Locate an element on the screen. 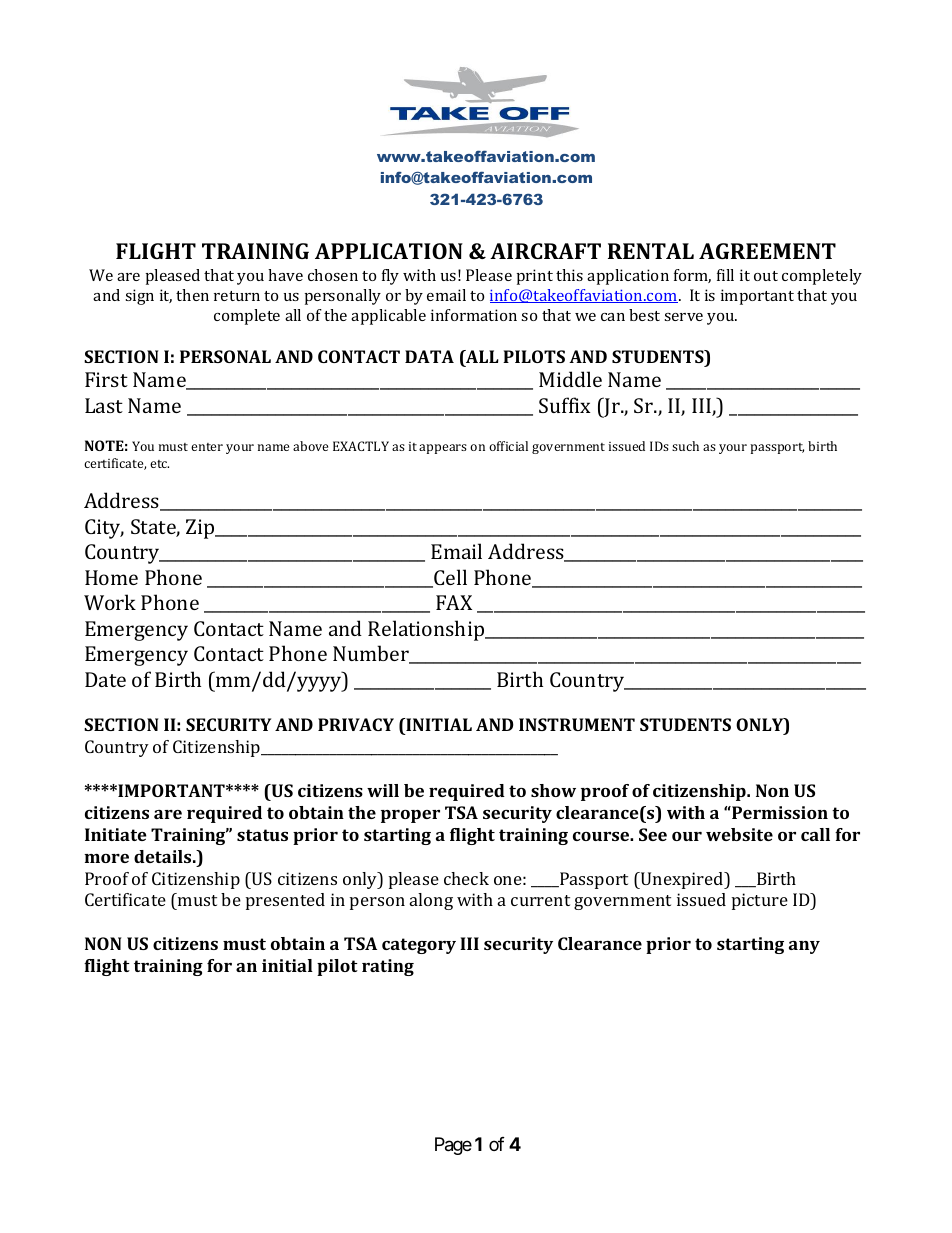 Image resolution: width=952 pixels, height=1233 pixels. fill is located at coordinates (725, 275).
